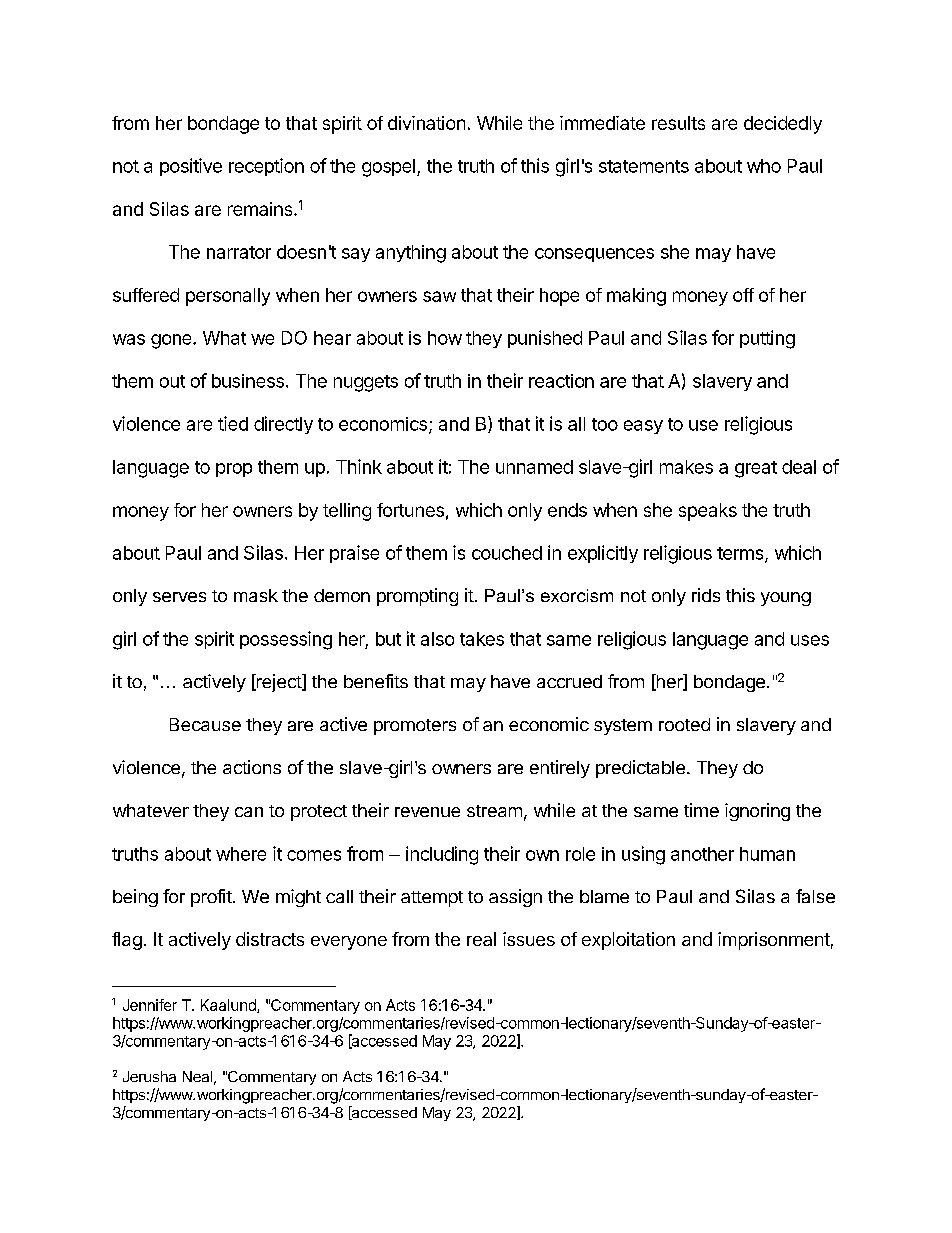 Image resolution: width=952 pixels, height=1233 pixels. I want to click on stream, so click(494, 811).
